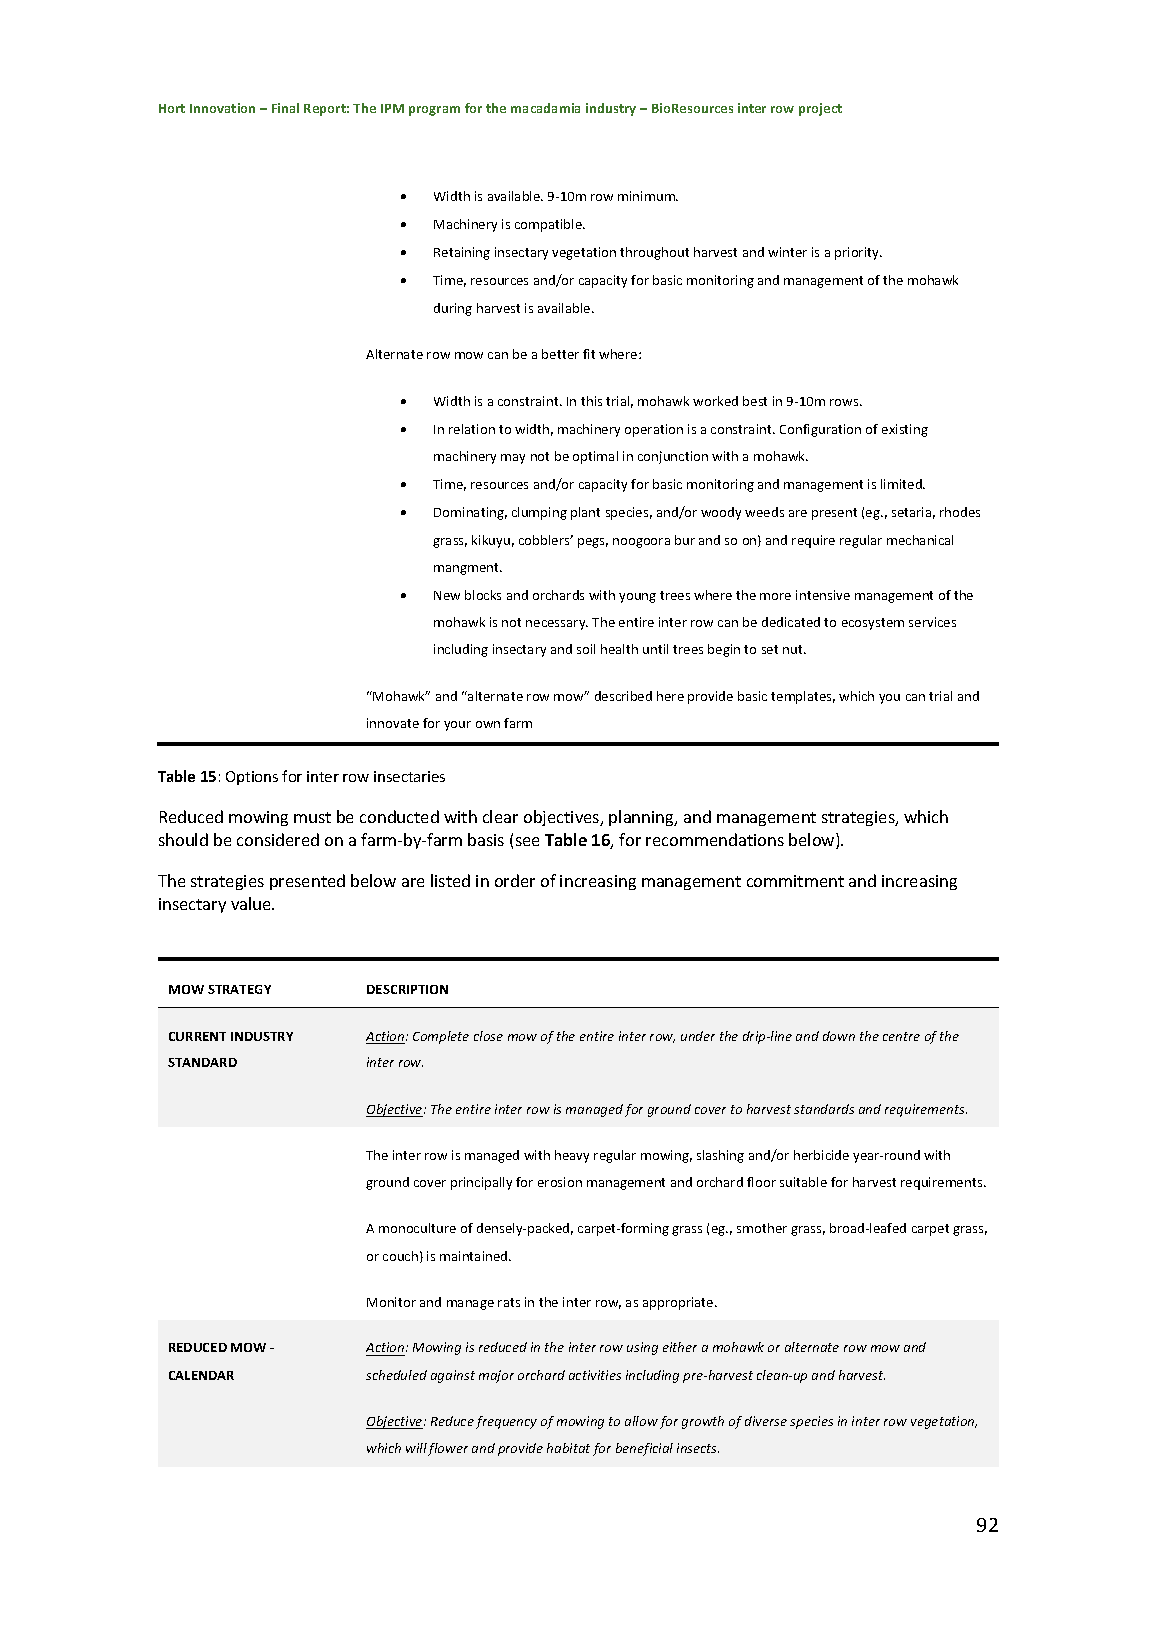 The height and width of the image is (1638, 1158). I want to click on Final, so click(285, 108).
